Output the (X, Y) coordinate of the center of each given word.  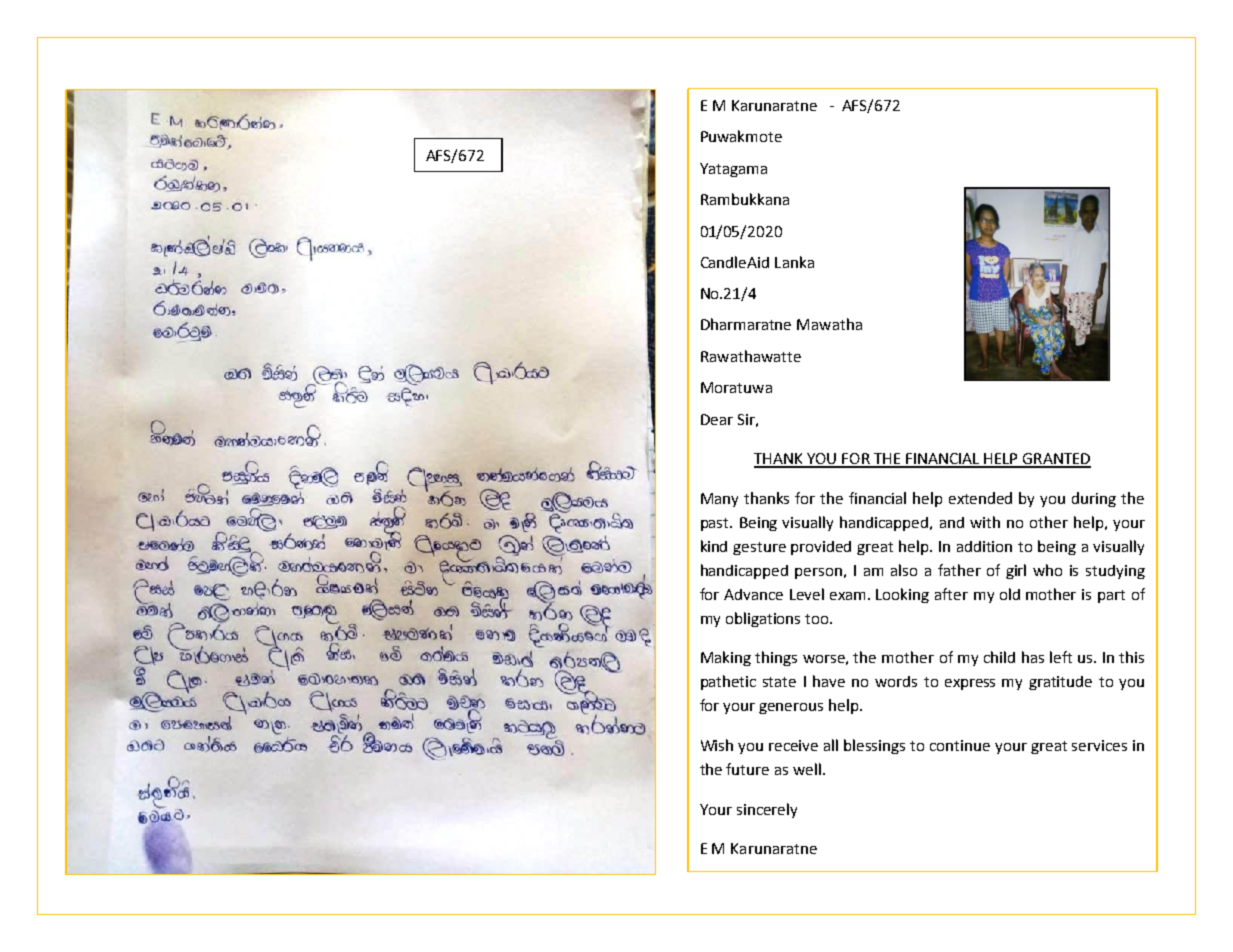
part (1111, 596)
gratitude (1060, 683)
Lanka (794, 262)
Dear (717, 419)
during (1094, 499)
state (779, 682)
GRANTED (1056, 460)
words (896, 681)
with (985, 522)
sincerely (767, 810)
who (1047, 570)
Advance (753, 594)
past (716, 524)
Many (719, 500)
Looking (902, 595)
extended (980, 498)
